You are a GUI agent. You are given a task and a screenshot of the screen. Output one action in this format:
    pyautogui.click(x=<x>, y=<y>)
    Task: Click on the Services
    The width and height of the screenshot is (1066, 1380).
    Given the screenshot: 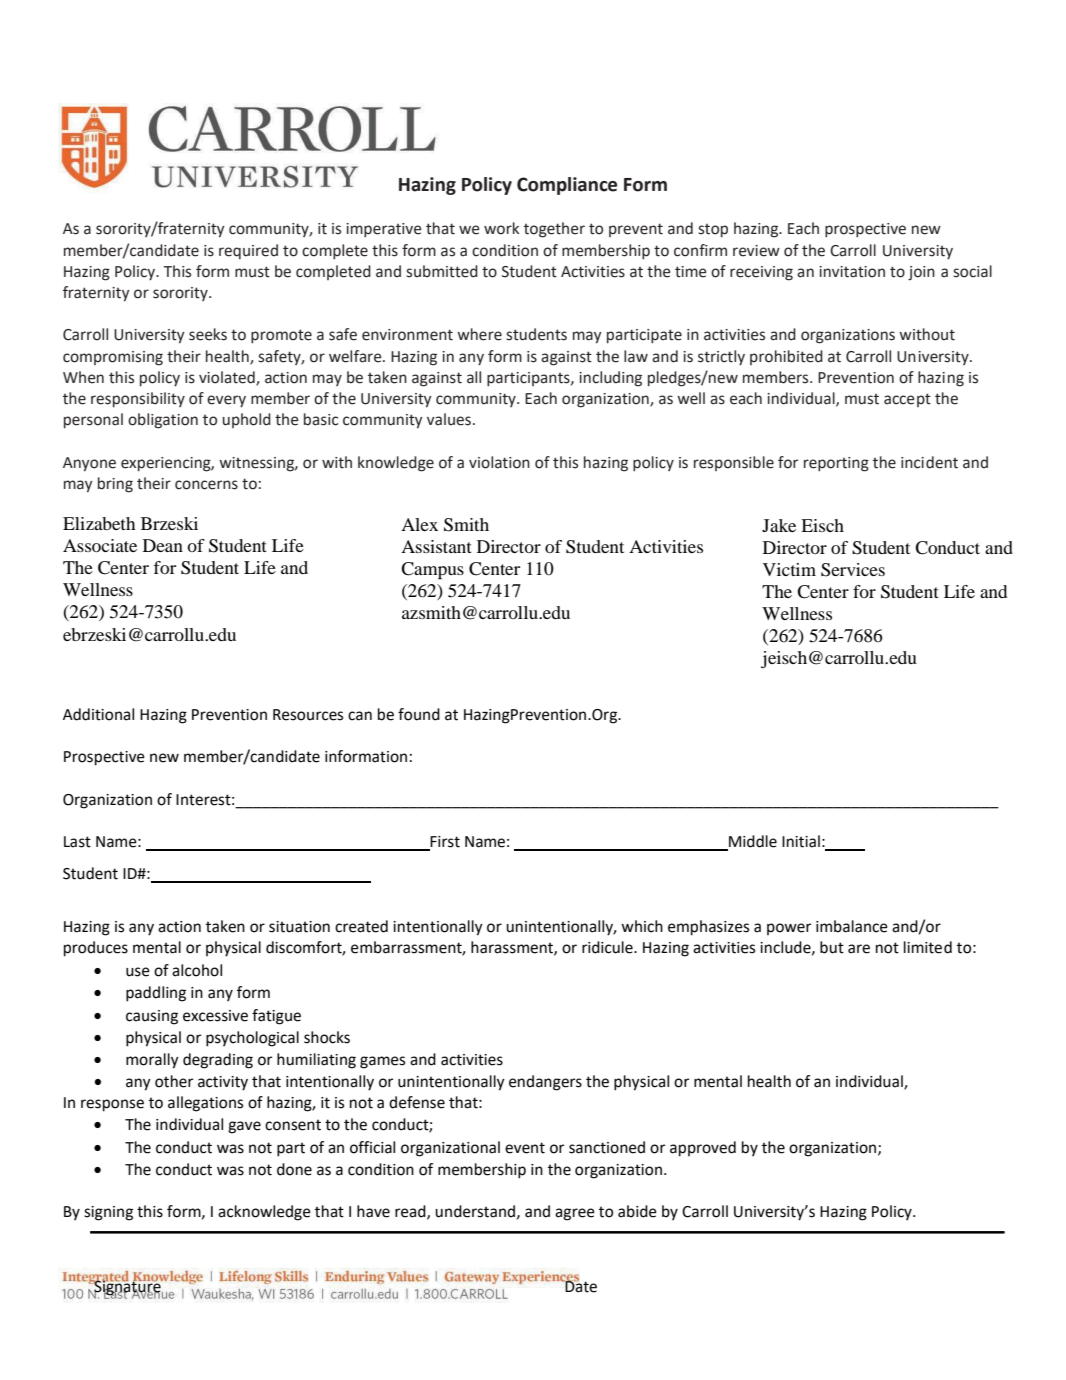 What is the action you would take?
    pyautogui.click(x=853, y=570)
